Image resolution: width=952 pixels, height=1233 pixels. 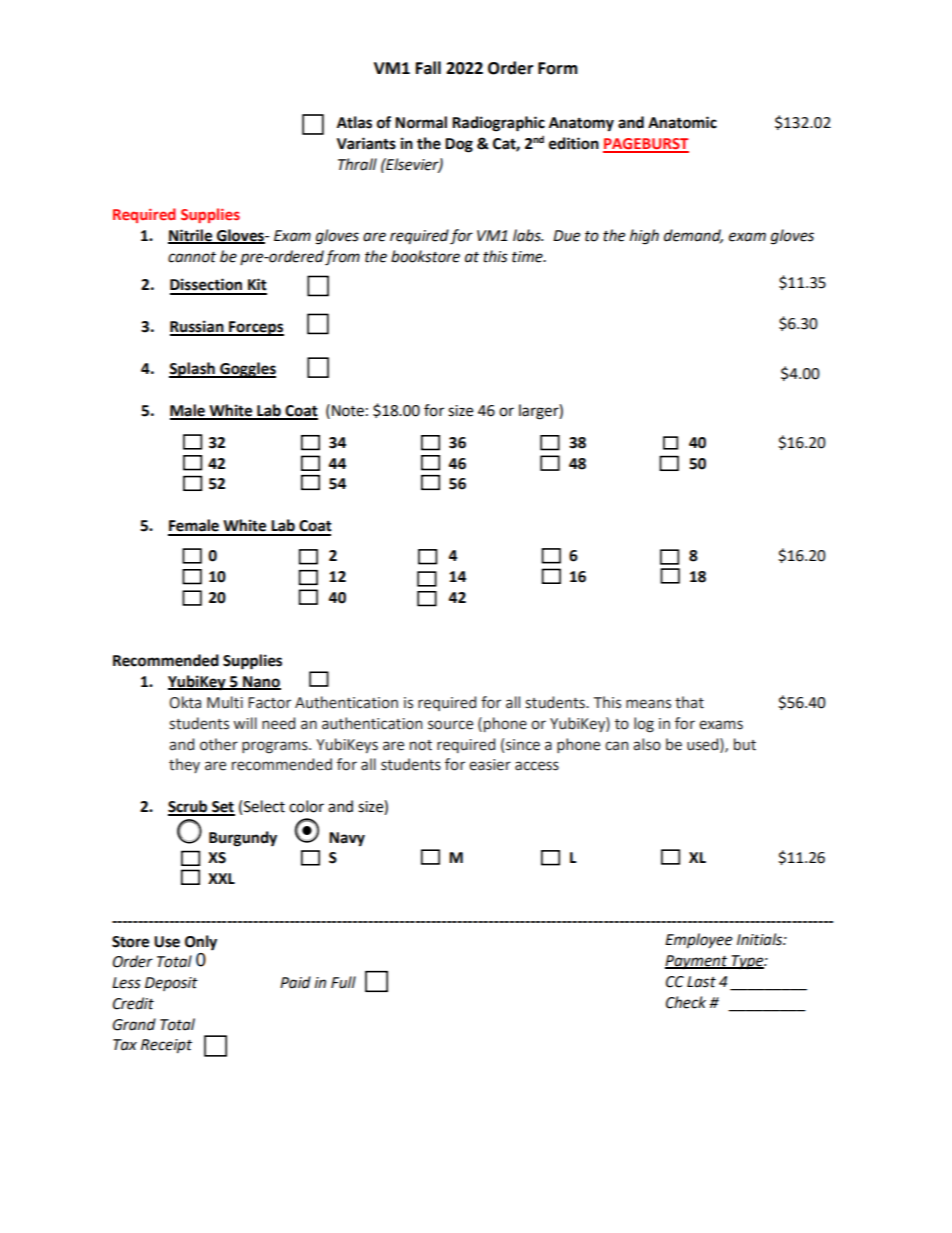 What do you see at coordinates (450, 725) in the screenshot?
I see `source` at bounding box center [450, 725].
